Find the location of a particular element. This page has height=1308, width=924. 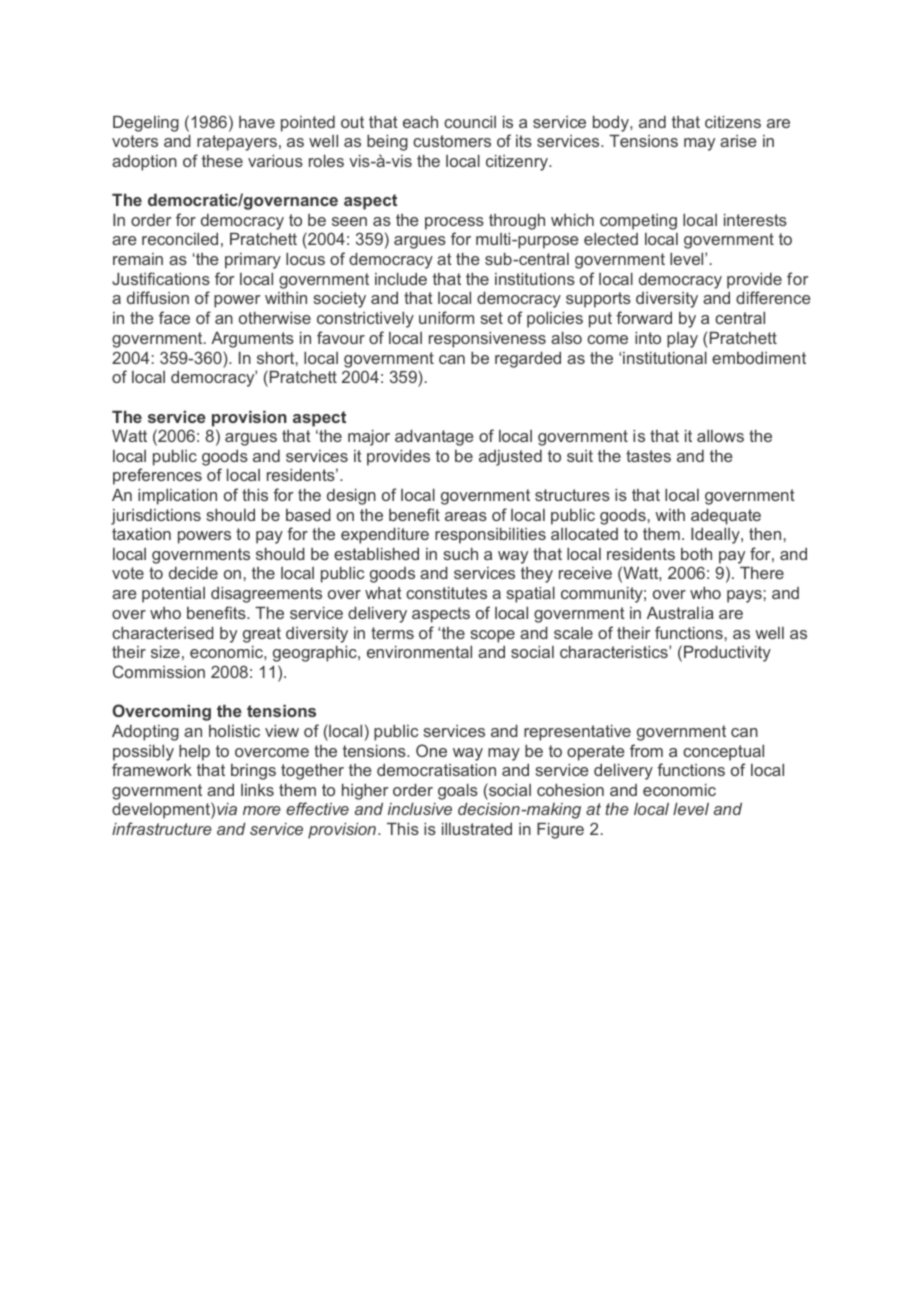

constitutes is located at coordinates (446, 593).
